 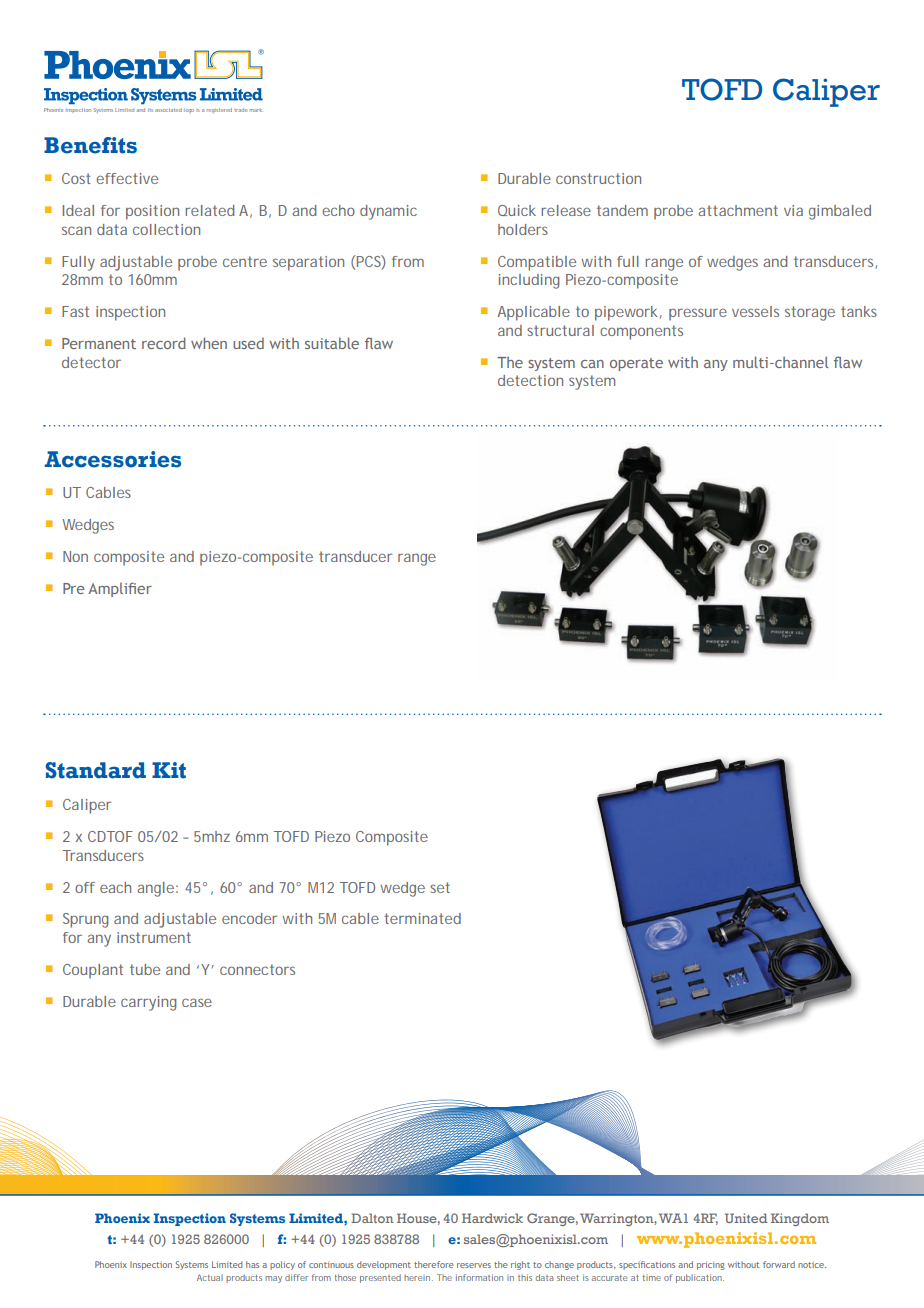 What do you see at coordinates (168, 110) in the screenshot?
I see `associated` at bounding box center [168, 110].
